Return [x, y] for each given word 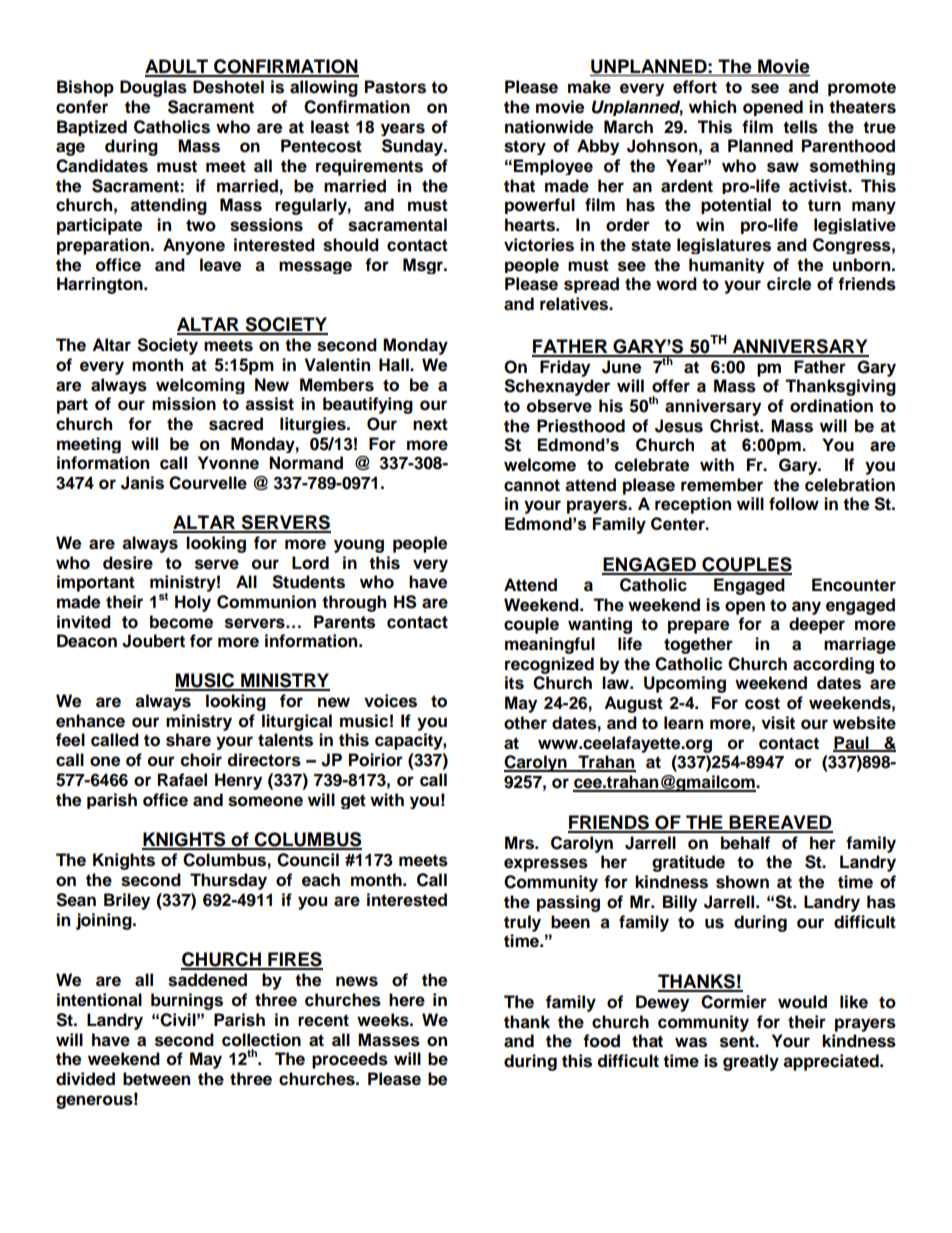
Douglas [153, 88]
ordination [831, 406]
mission [184, 404]
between [156, 1079]
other [525, 723]
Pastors [395, 87]
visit [778, 723]
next [430, 424]
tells [800, 127]
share [188, 740]
